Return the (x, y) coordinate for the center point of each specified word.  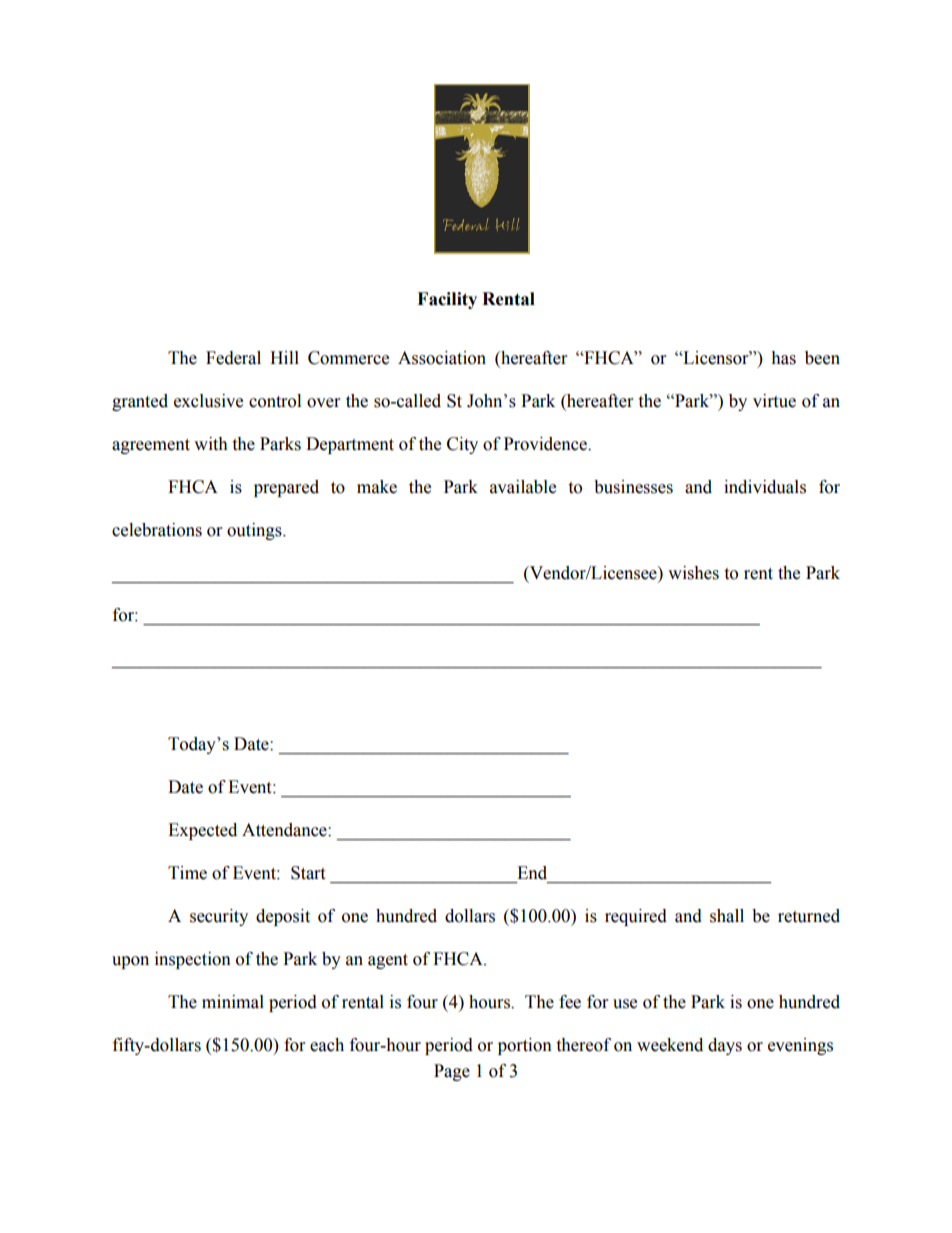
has (783, 358)
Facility (447, 300)
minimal (233, 1002)
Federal (233, 358)
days (725, 1046)
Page (452, 1072)
